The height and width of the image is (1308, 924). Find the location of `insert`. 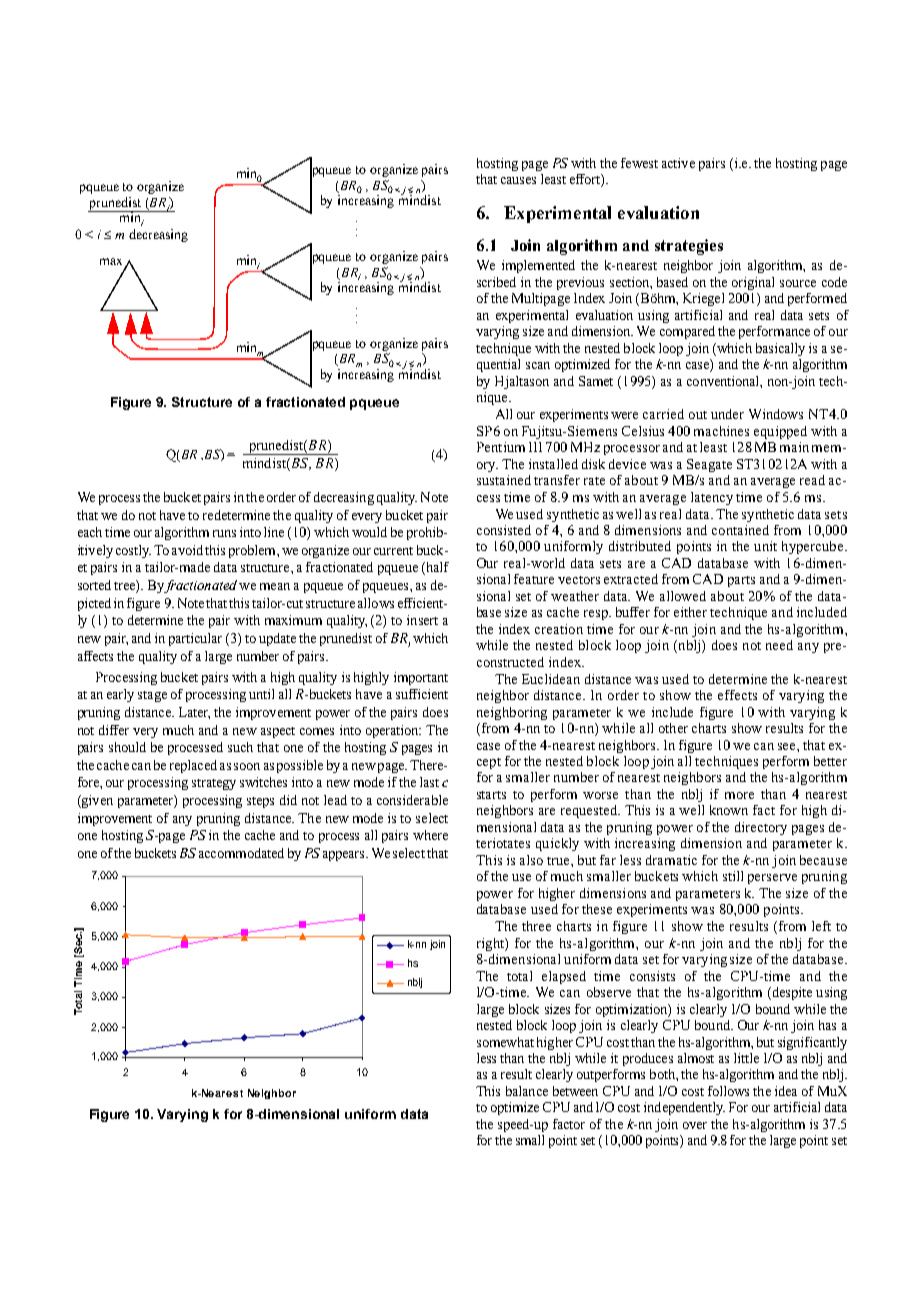

insert is located at coordinates (422, 620).
